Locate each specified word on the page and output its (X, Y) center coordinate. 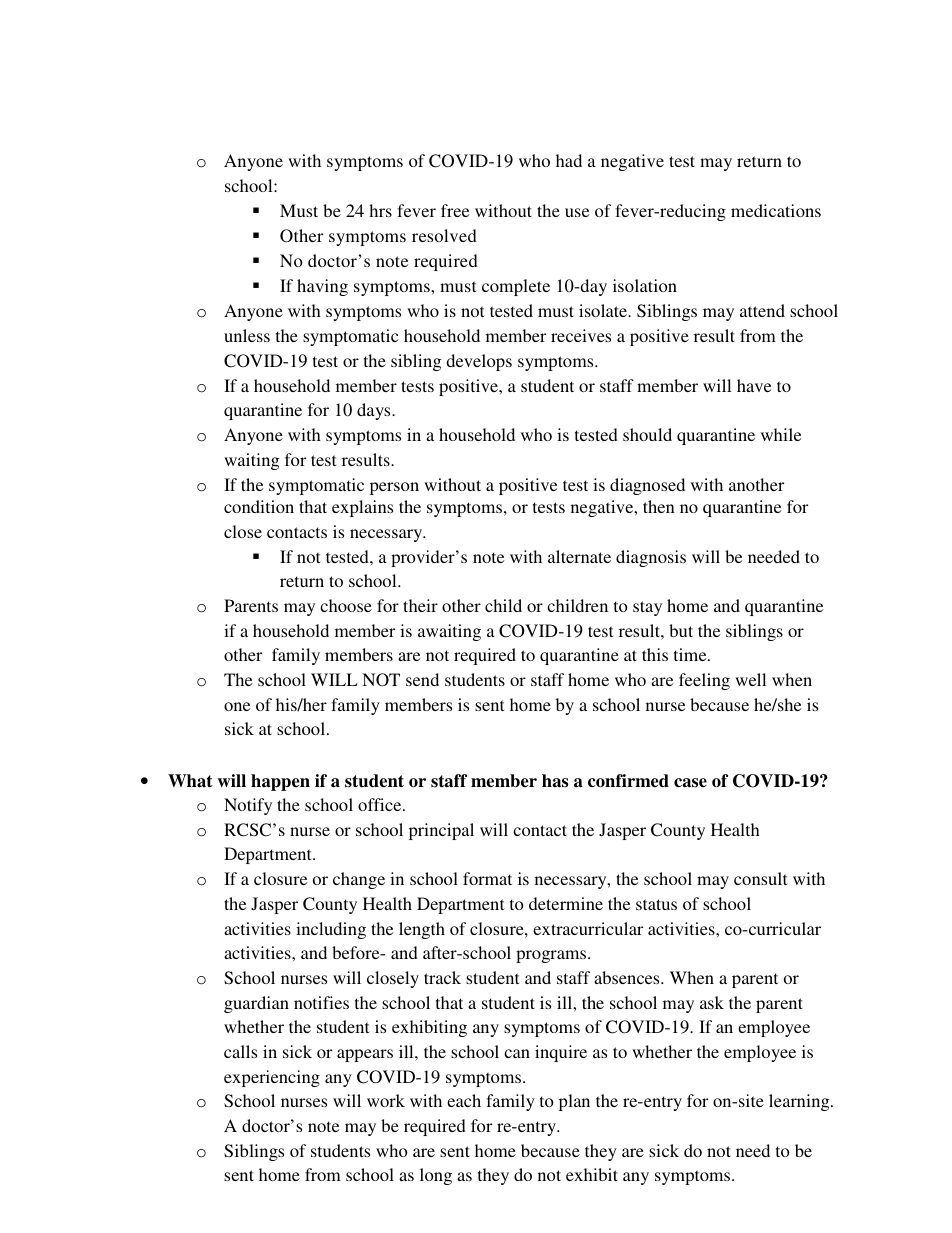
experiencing (272, 1078)
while (781, 434)
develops (479, 362)
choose (346, 605)
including (331, 930)
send (422, 679)
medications (776, 210)
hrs (380, 210)
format (487, 878)
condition (259, 506)
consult (760, 878)
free (455, 210)
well (750, 679)
